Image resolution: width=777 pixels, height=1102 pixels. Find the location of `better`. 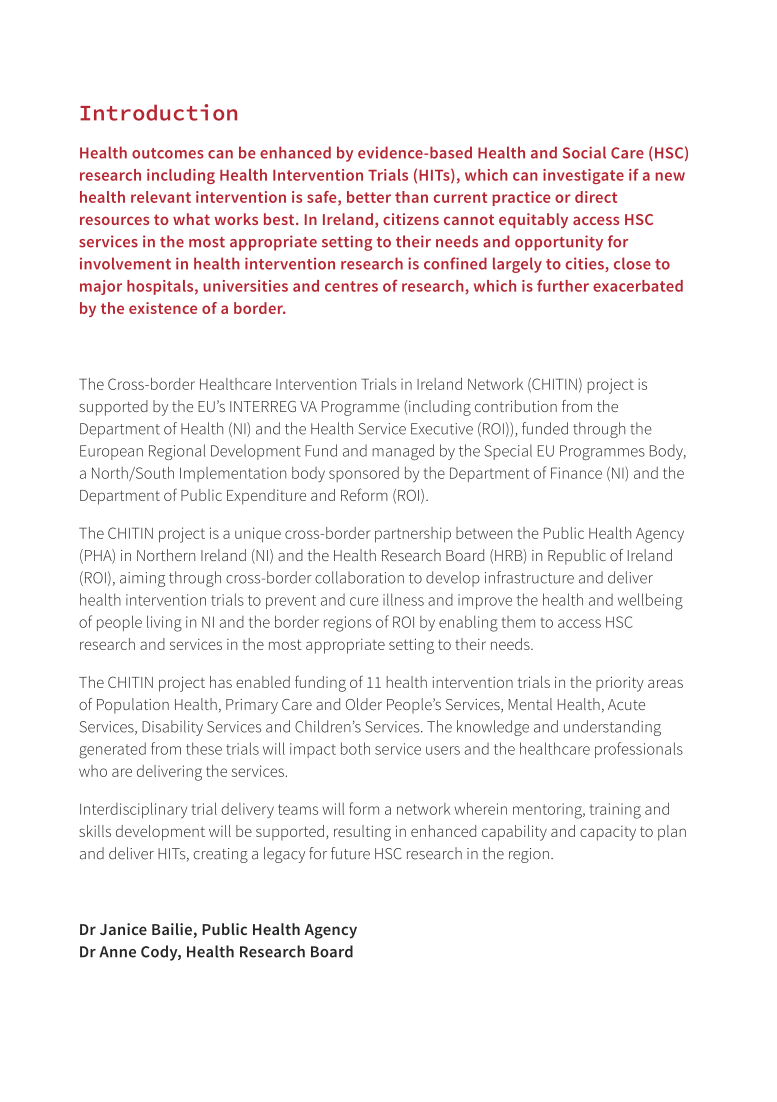

better is located at coordinates (369, 197).
